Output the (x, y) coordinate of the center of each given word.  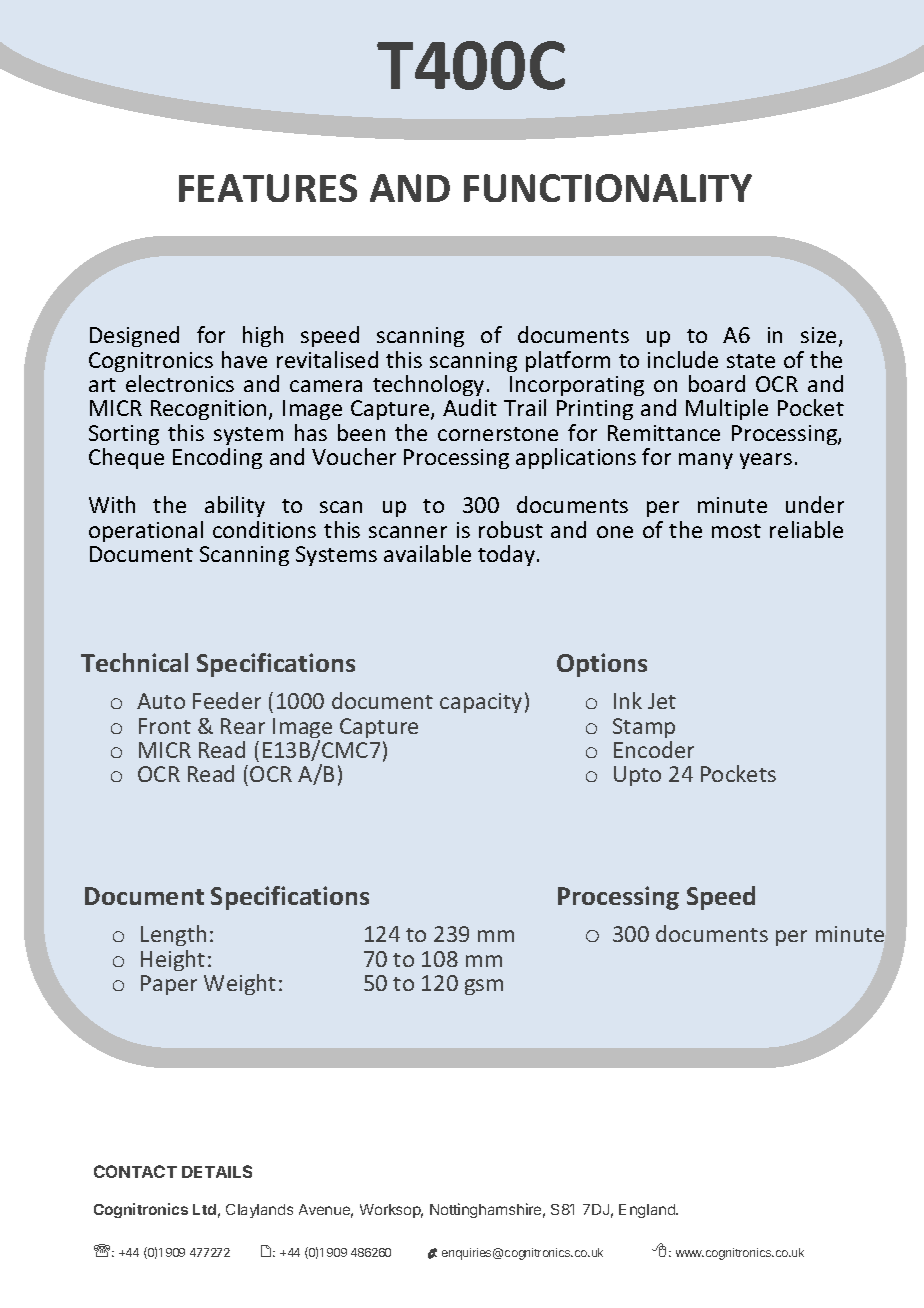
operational (146, 531)
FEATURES (268, 188)
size (820, 337)
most (736, 531)
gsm (484, 987)
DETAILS (217, 1171)
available (427, 553)
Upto (637, 776)
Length (173, 935)
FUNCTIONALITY (608, 188)
